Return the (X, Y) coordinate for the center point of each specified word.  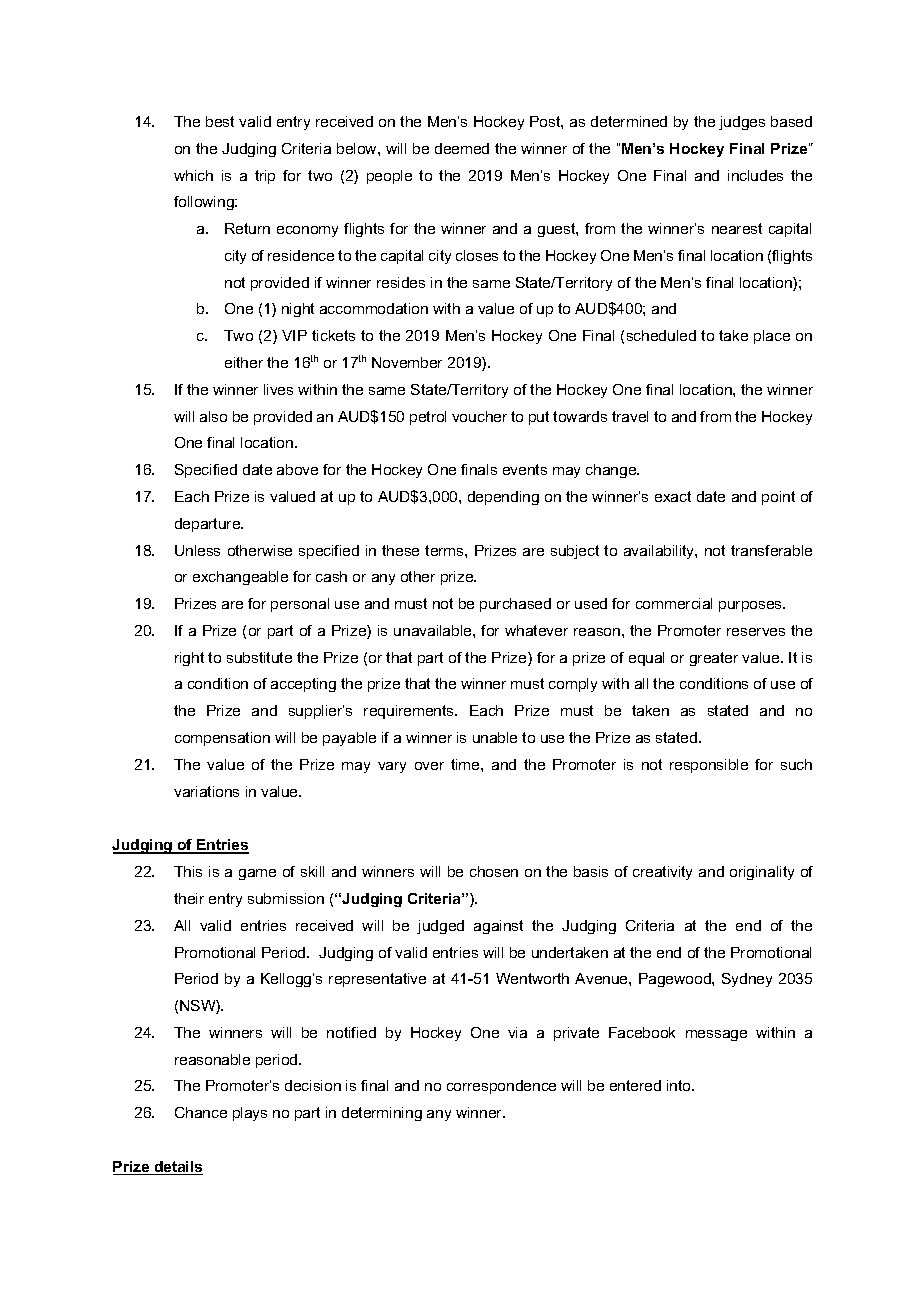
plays (250, 1114)
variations (206, 791)
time (466, 764)
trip (265, 177)
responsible (709, 766)
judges (742, 123)
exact (673, 496)
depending (503, 498)
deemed (462, 148)
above (297, 469)
